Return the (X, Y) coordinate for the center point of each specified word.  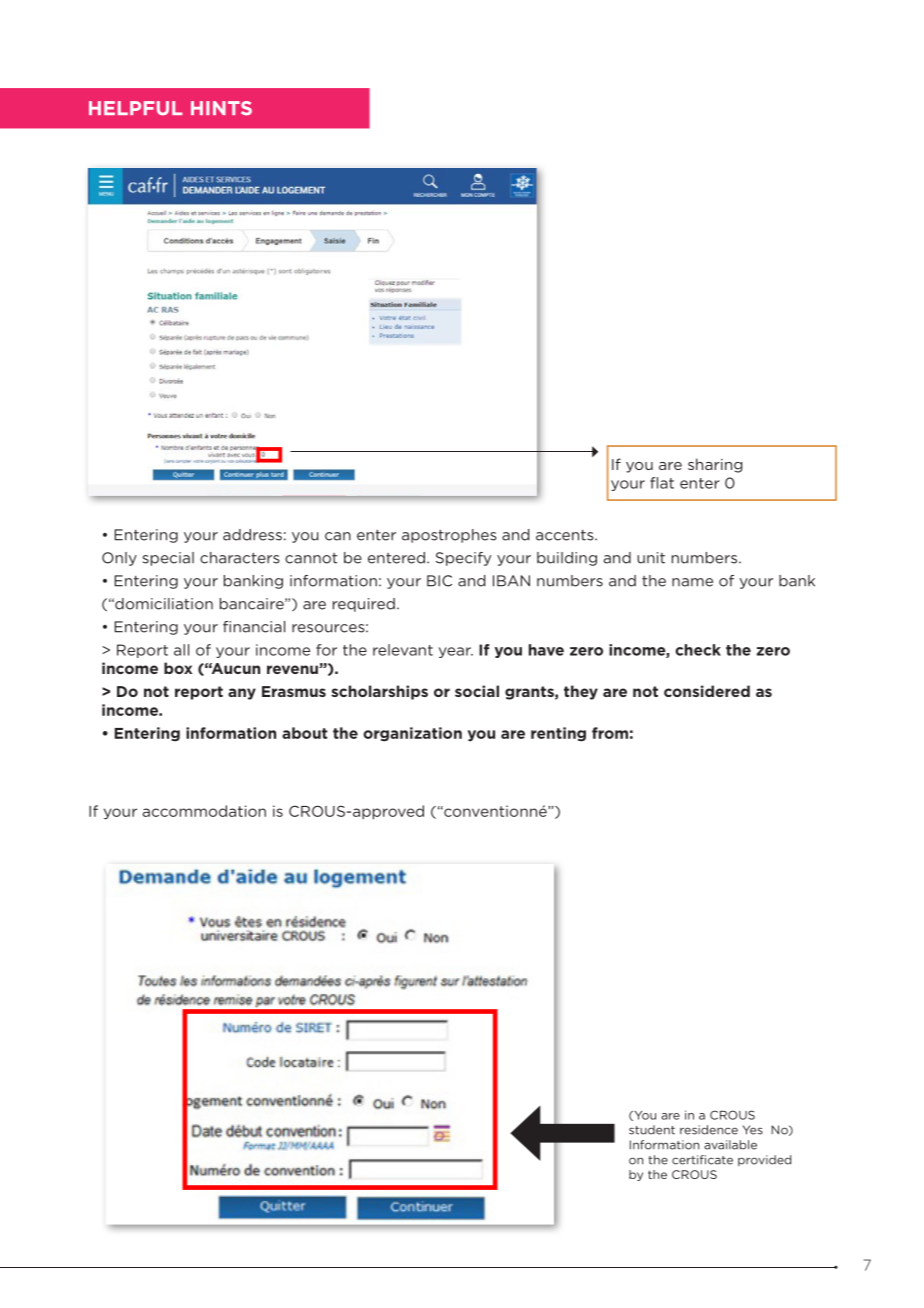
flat (662, 483)
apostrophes (449, 536)
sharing (715, 465)
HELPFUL (135, 108)
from (610, 733)
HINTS (221, 108)
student (652, 1130)
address (252, 535)
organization (412, 734)
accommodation (204, 811)
